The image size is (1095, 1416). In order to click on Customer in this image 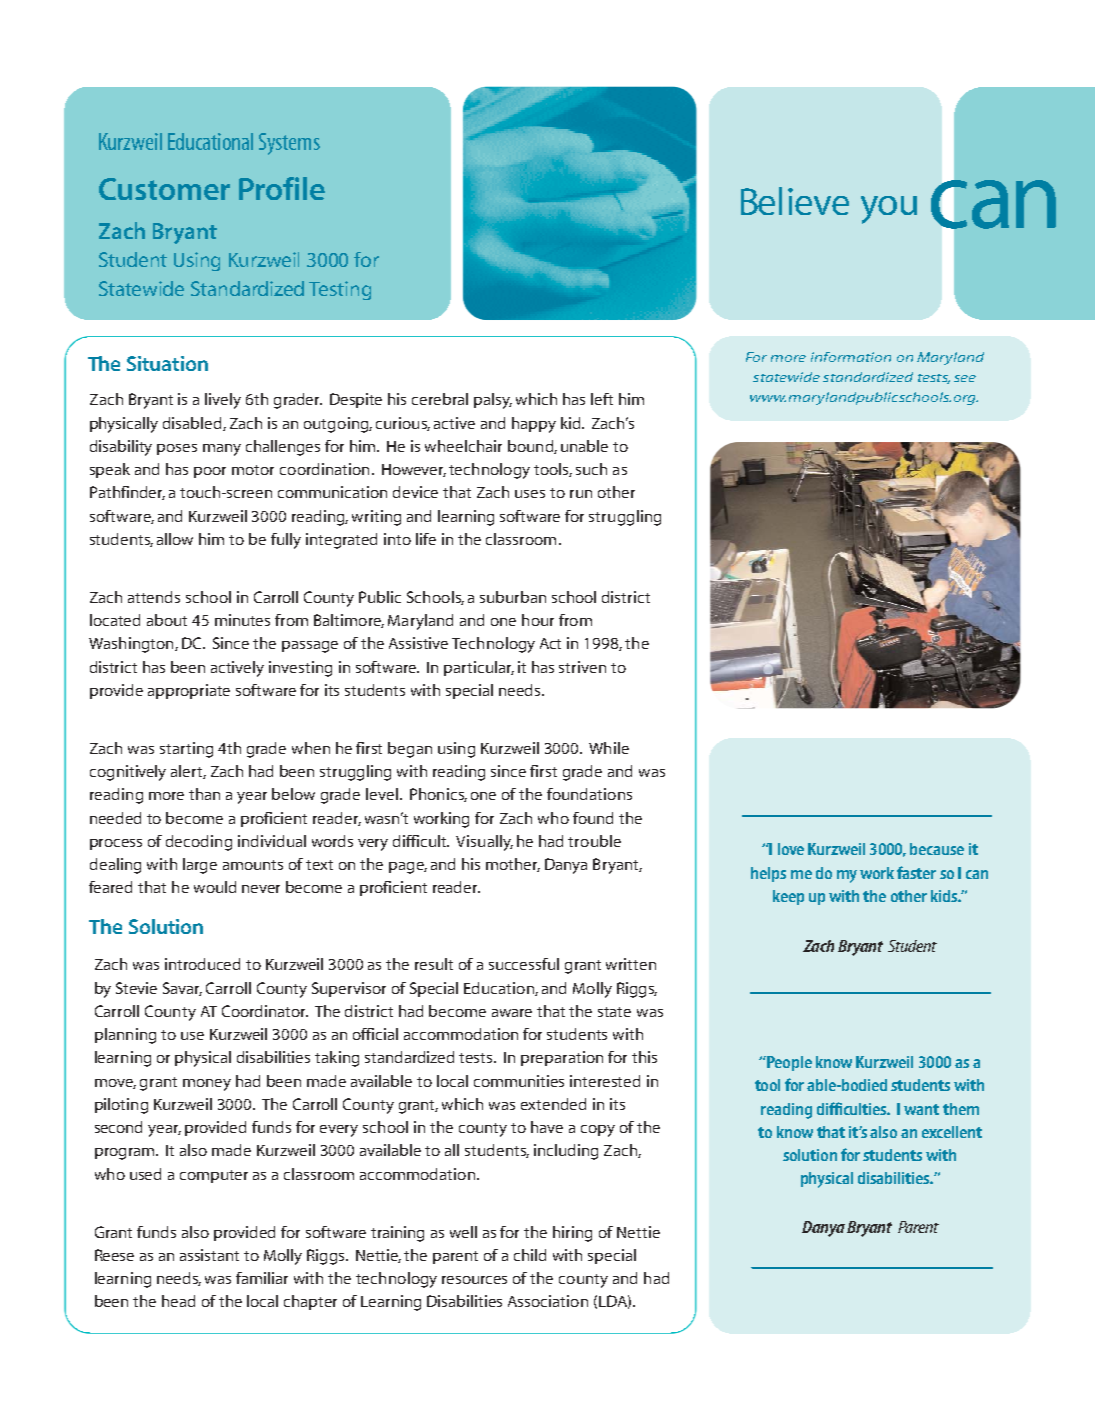, I will do `click(164, 189)`.
